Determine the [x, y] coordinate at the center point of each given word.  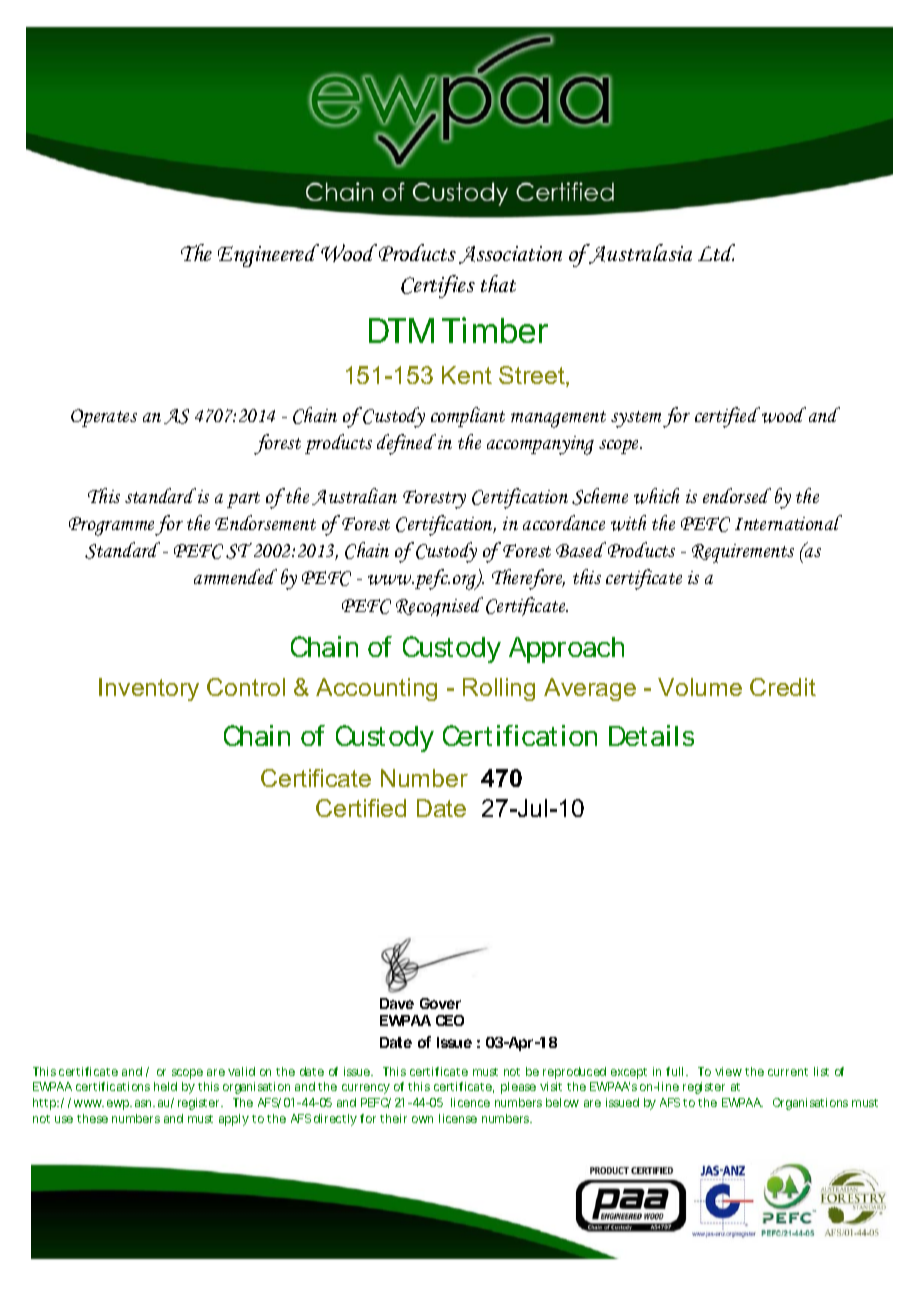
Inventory [149, 689]
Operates [104, 418]
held [165, 1086]
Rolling [499, 689]
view [728, 1071]
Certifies [438, 286]
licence [470, 1102]
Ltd [716, 252]
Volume [700, 687]
